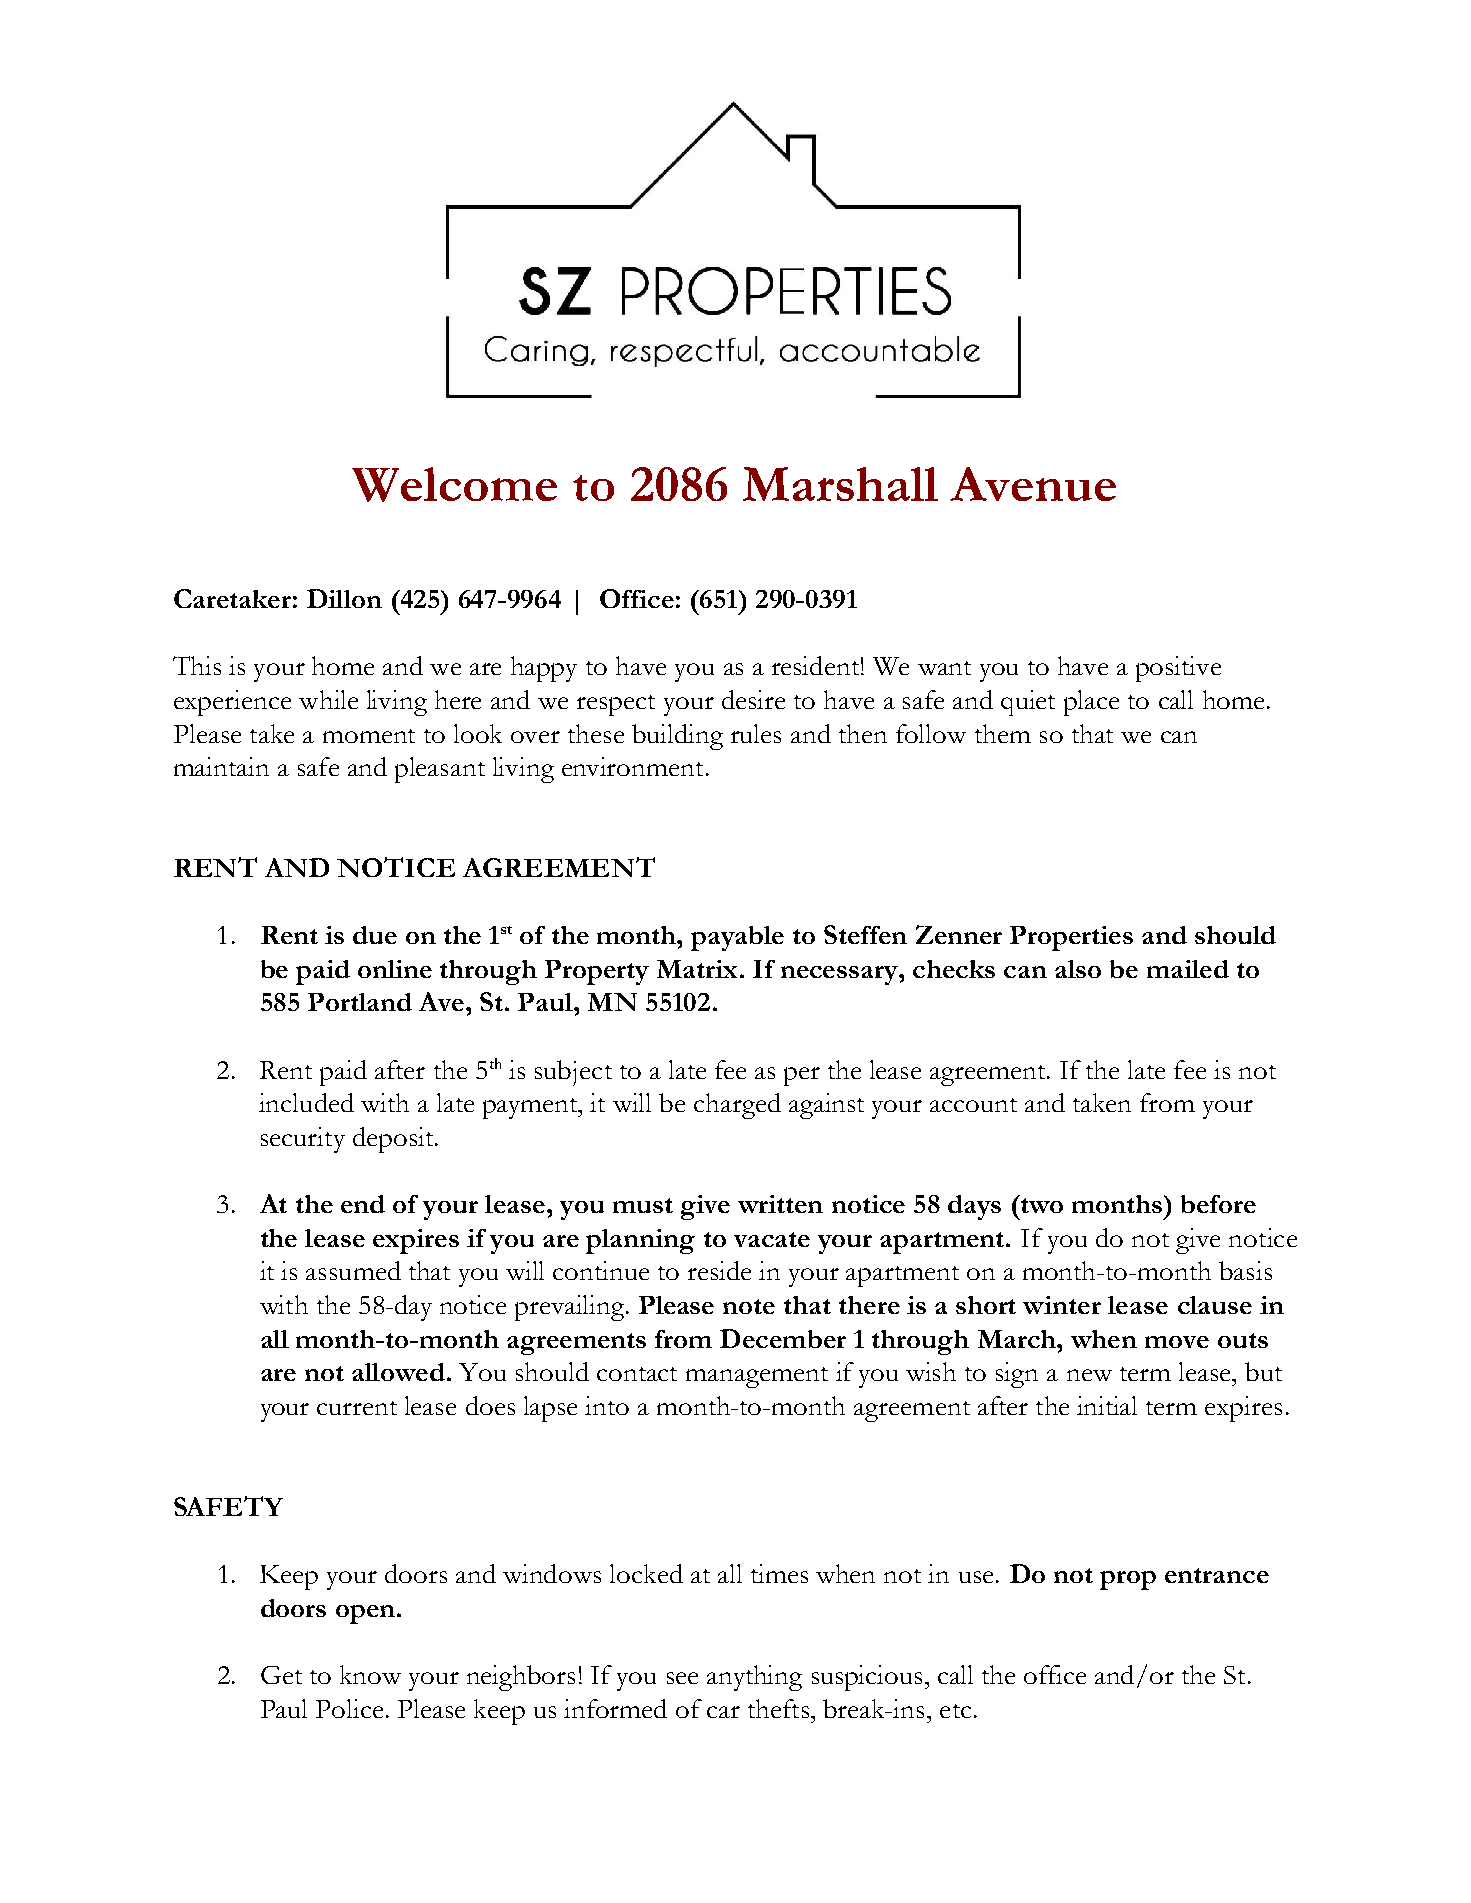 The image size is (1471, 1903). Describe the element at coordinates (840, 484) in the image. I see `Marshall` at that location.
